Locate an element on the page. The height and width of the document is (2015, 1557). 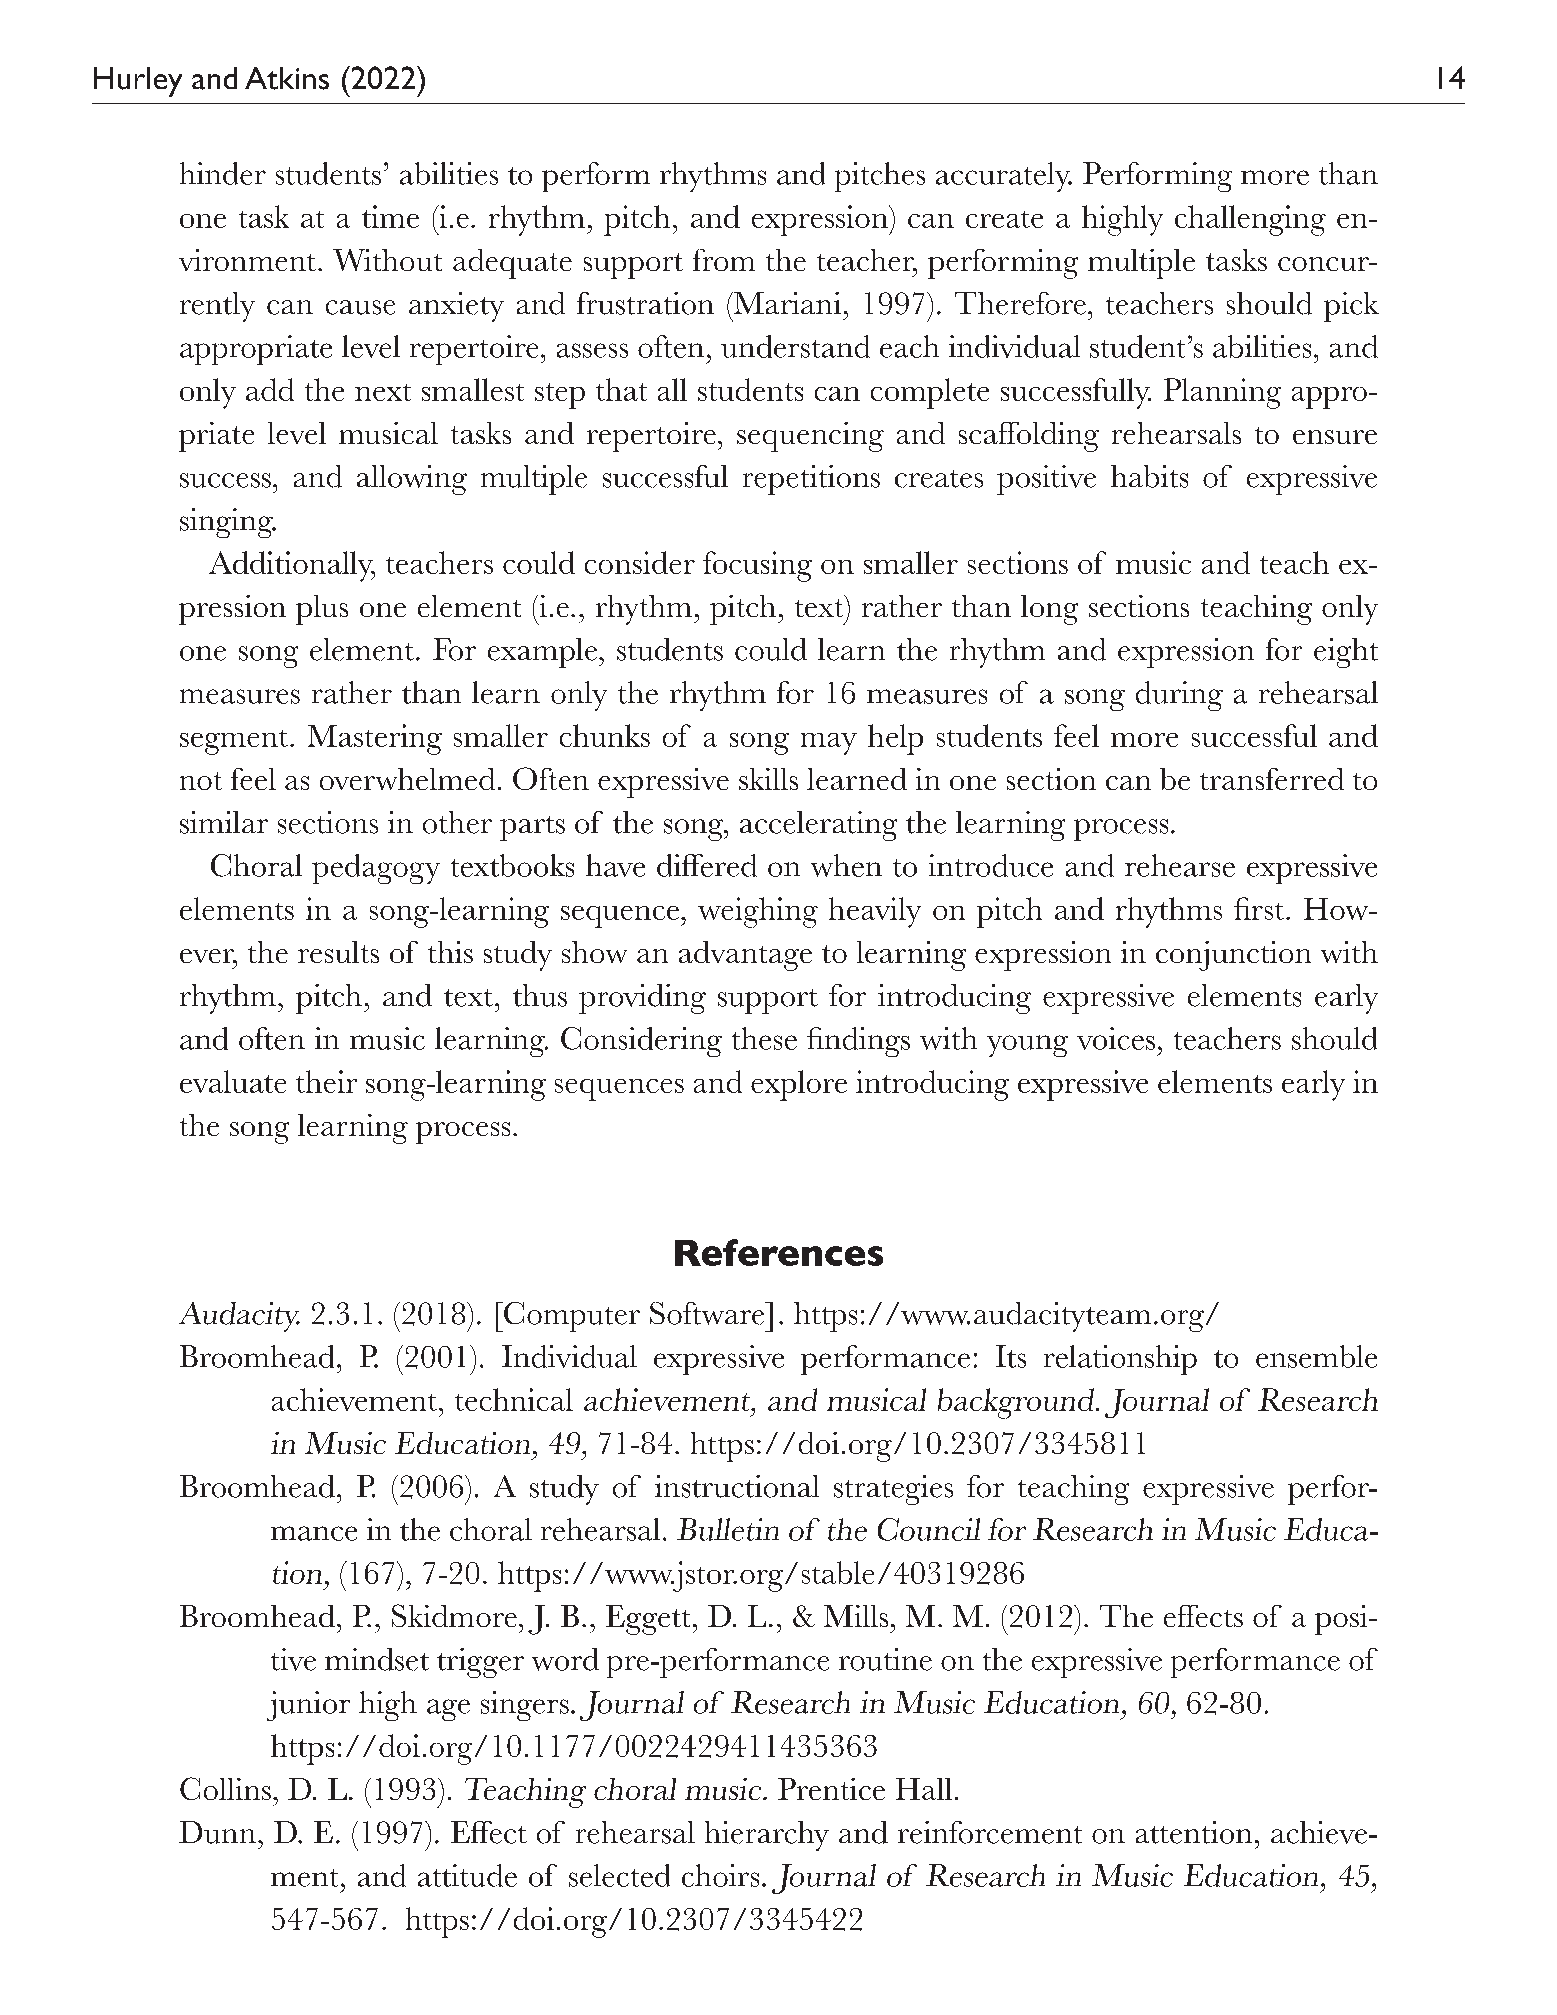
may is located at coordinates (829, 744).
